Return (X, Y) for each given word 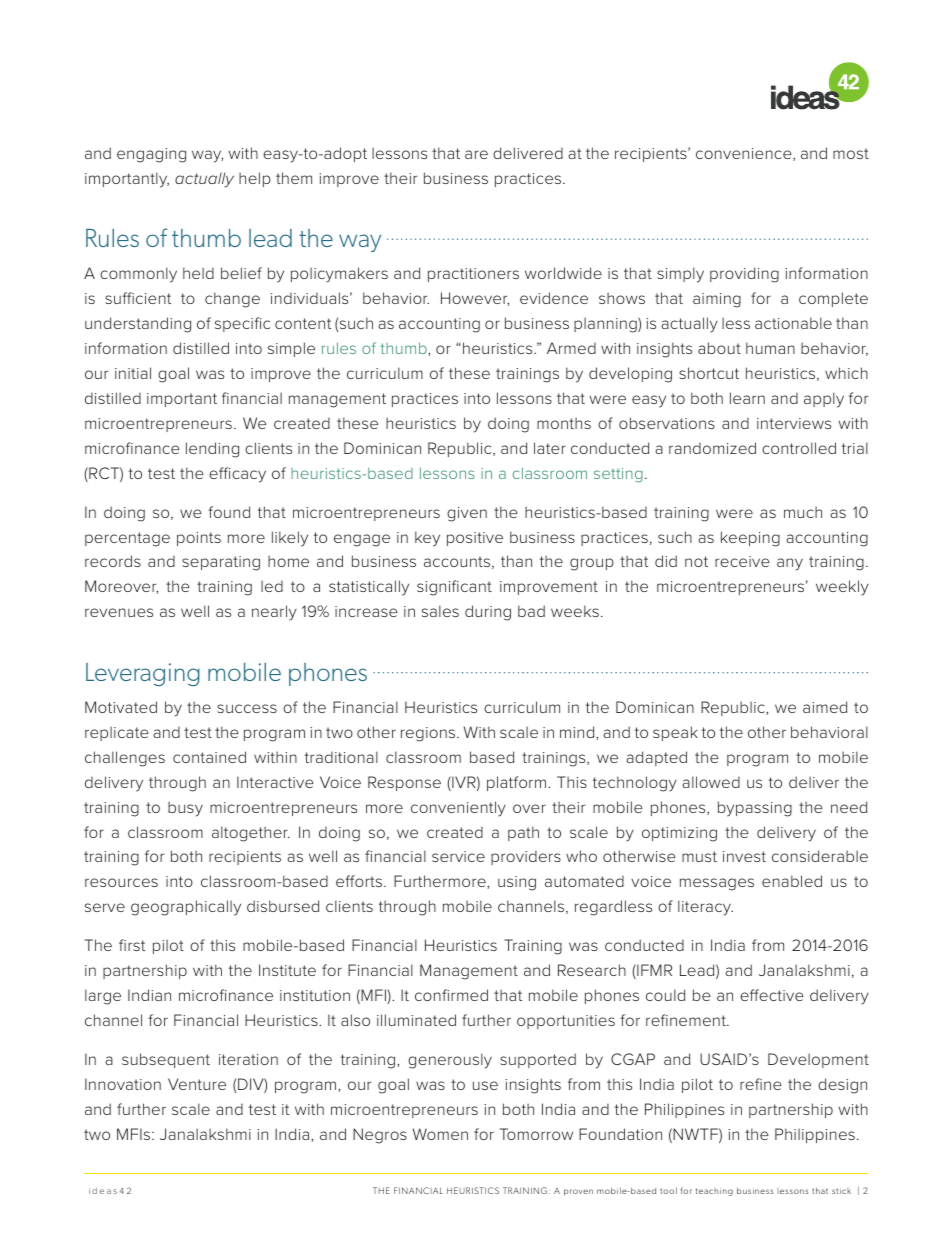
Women (440, 1134)
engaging (151, 155)
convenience (745, 154)
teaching (714, 1192)
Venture (197, 1084)
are (476, 154)
